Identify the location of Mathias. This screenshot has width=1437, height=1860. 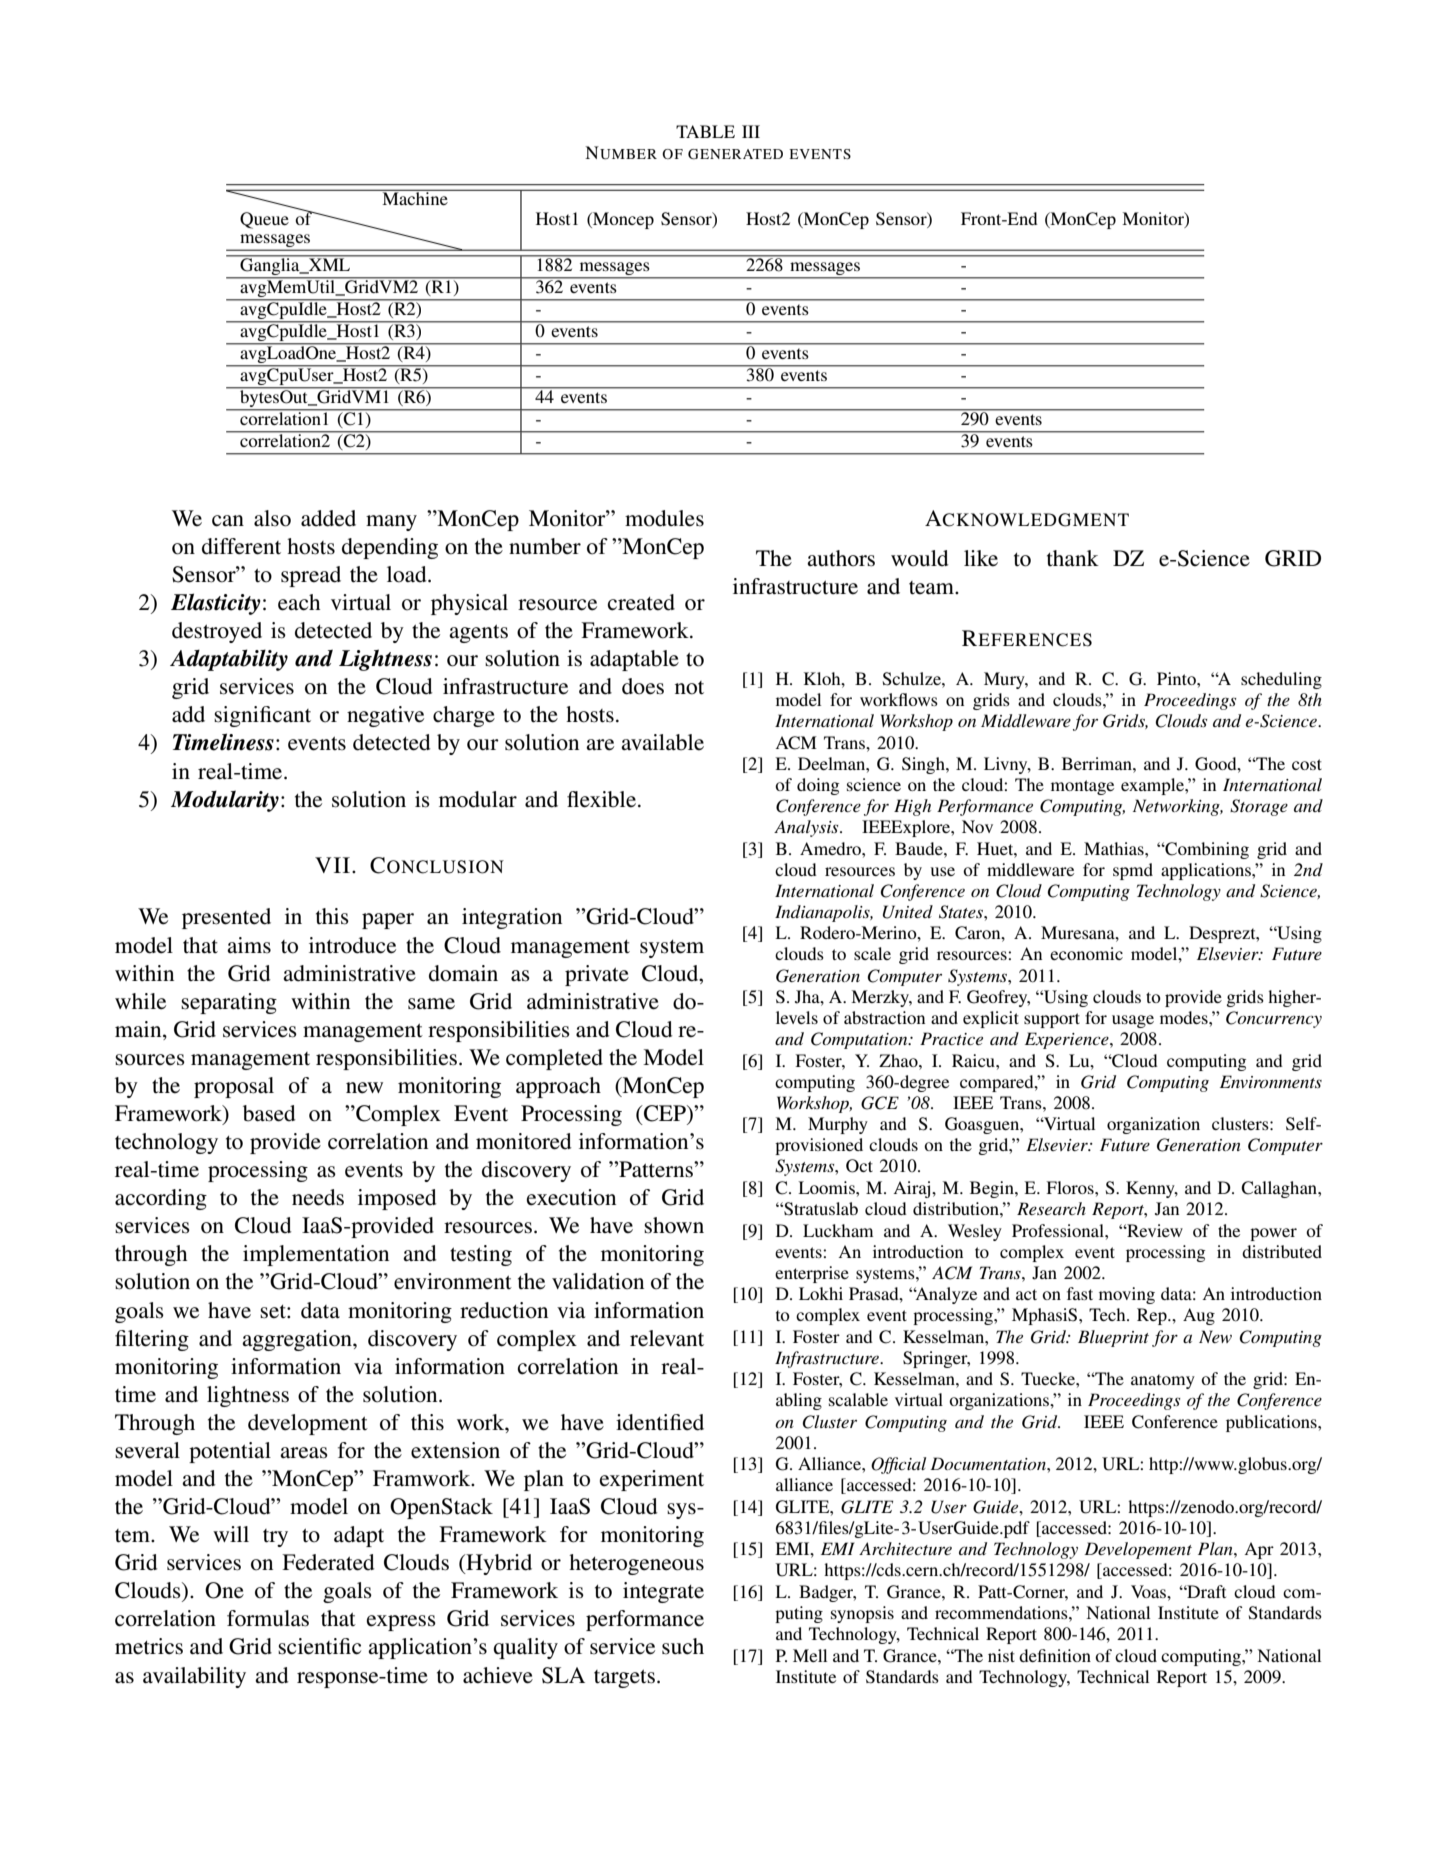
(1115, 848).
